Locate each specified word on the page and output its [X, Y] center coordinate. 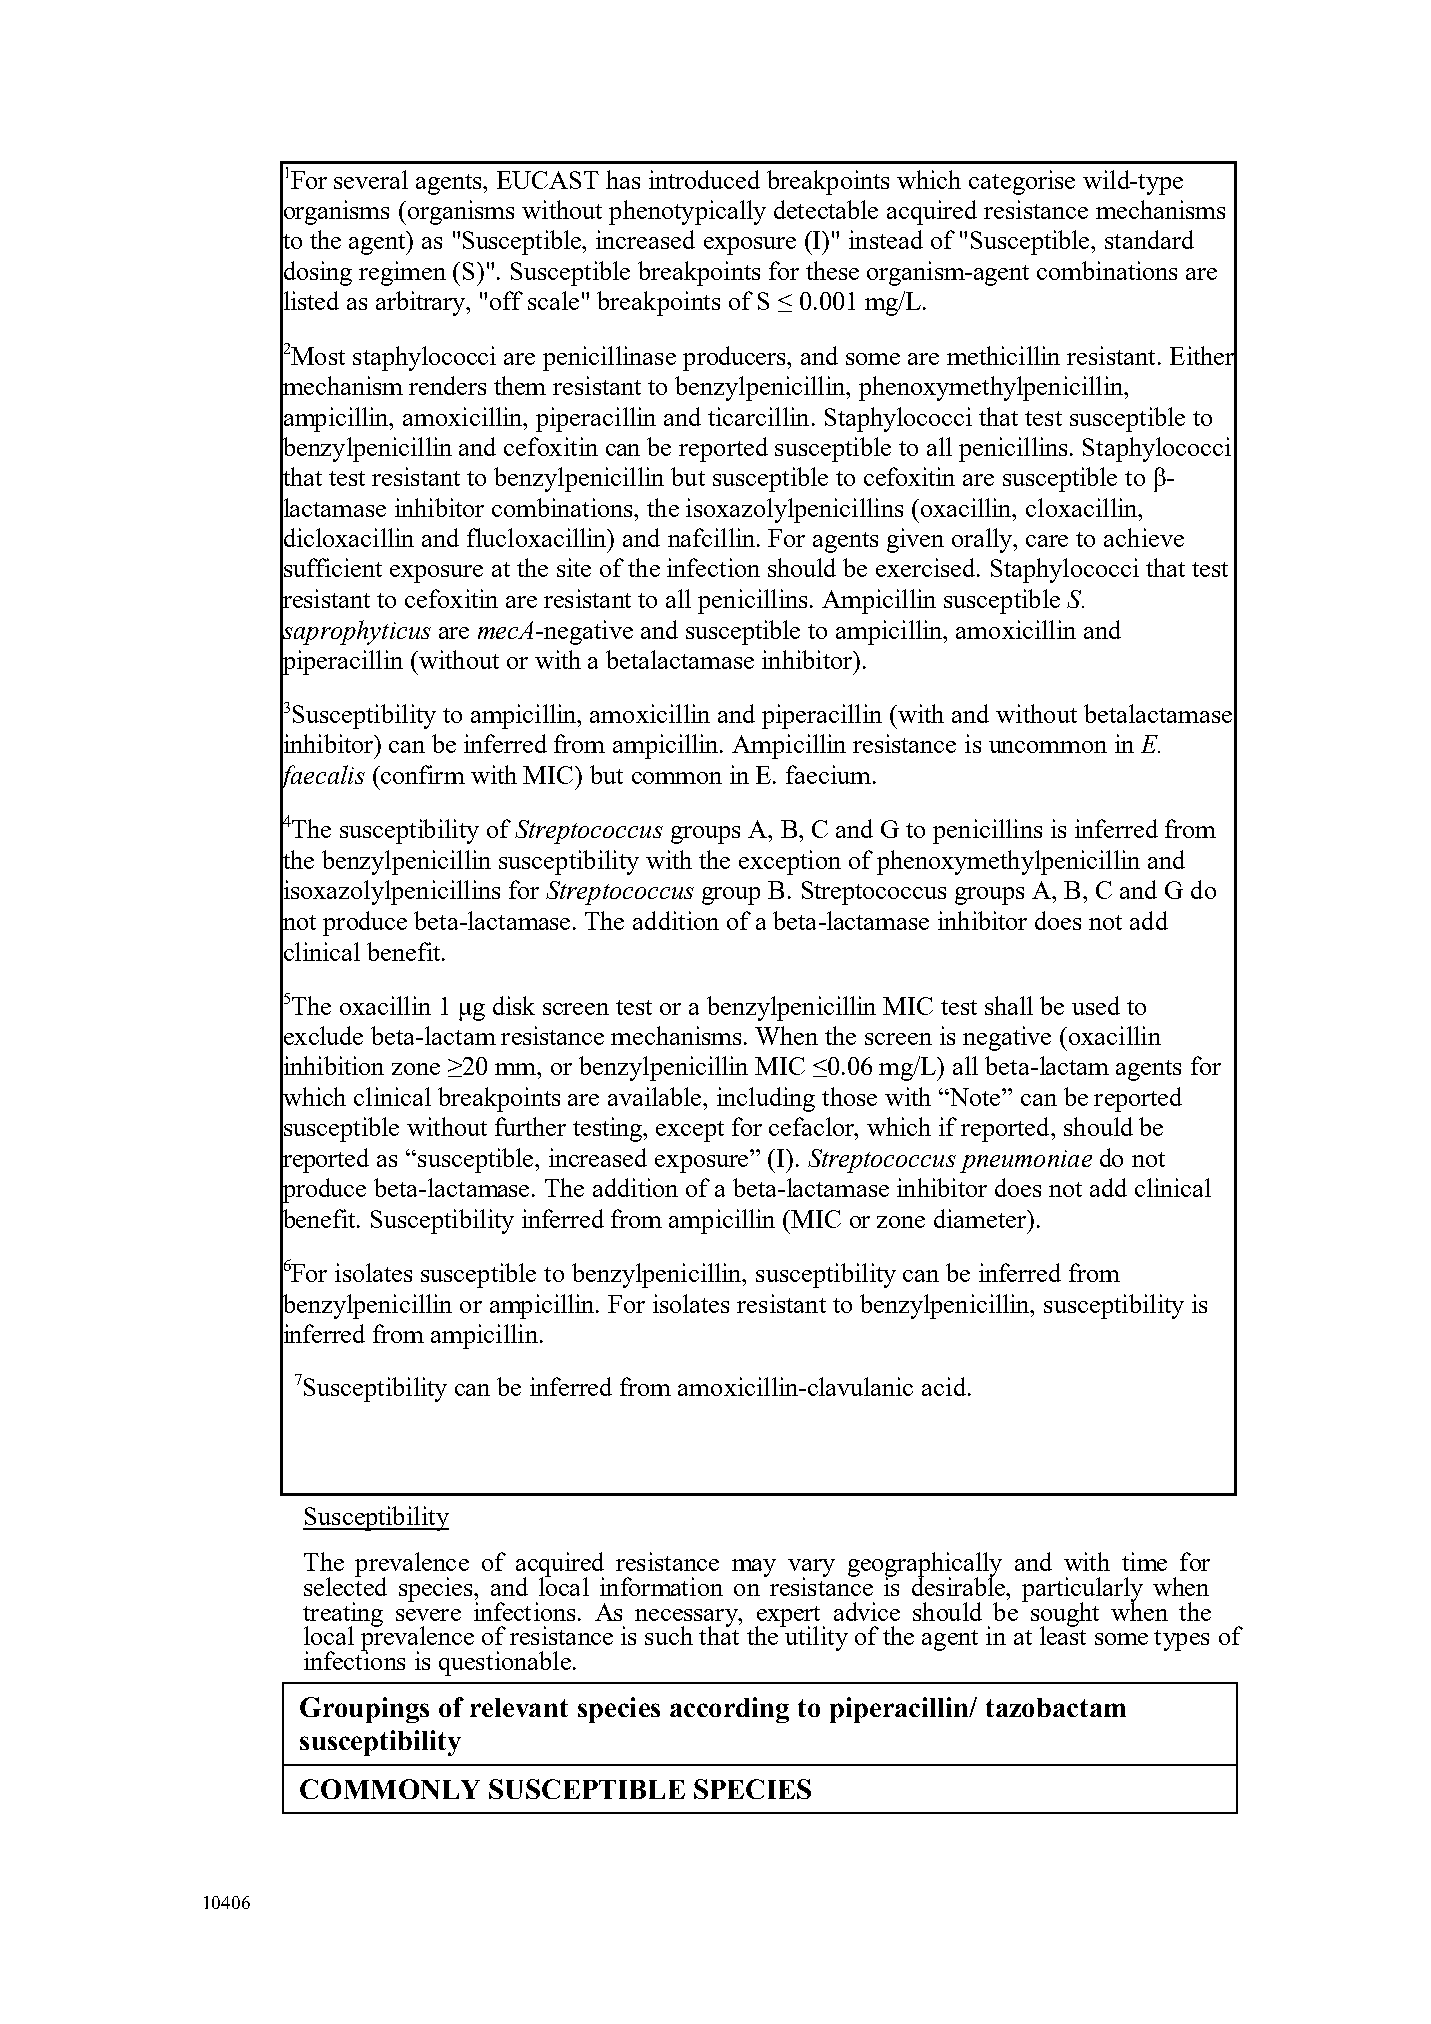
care [1047, 541]
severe [428, 1615]
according [729, 1710]
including [766, 1099]
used [1096, 1005]
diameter [981, 1218]
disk [514, 1005]
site [574, 567]
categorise [1022, 182]
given [915, 540]
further [530, 1126]
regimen [402, 273]
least [1063, 1634]
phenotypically [687, 212]
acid [944, 1386]
